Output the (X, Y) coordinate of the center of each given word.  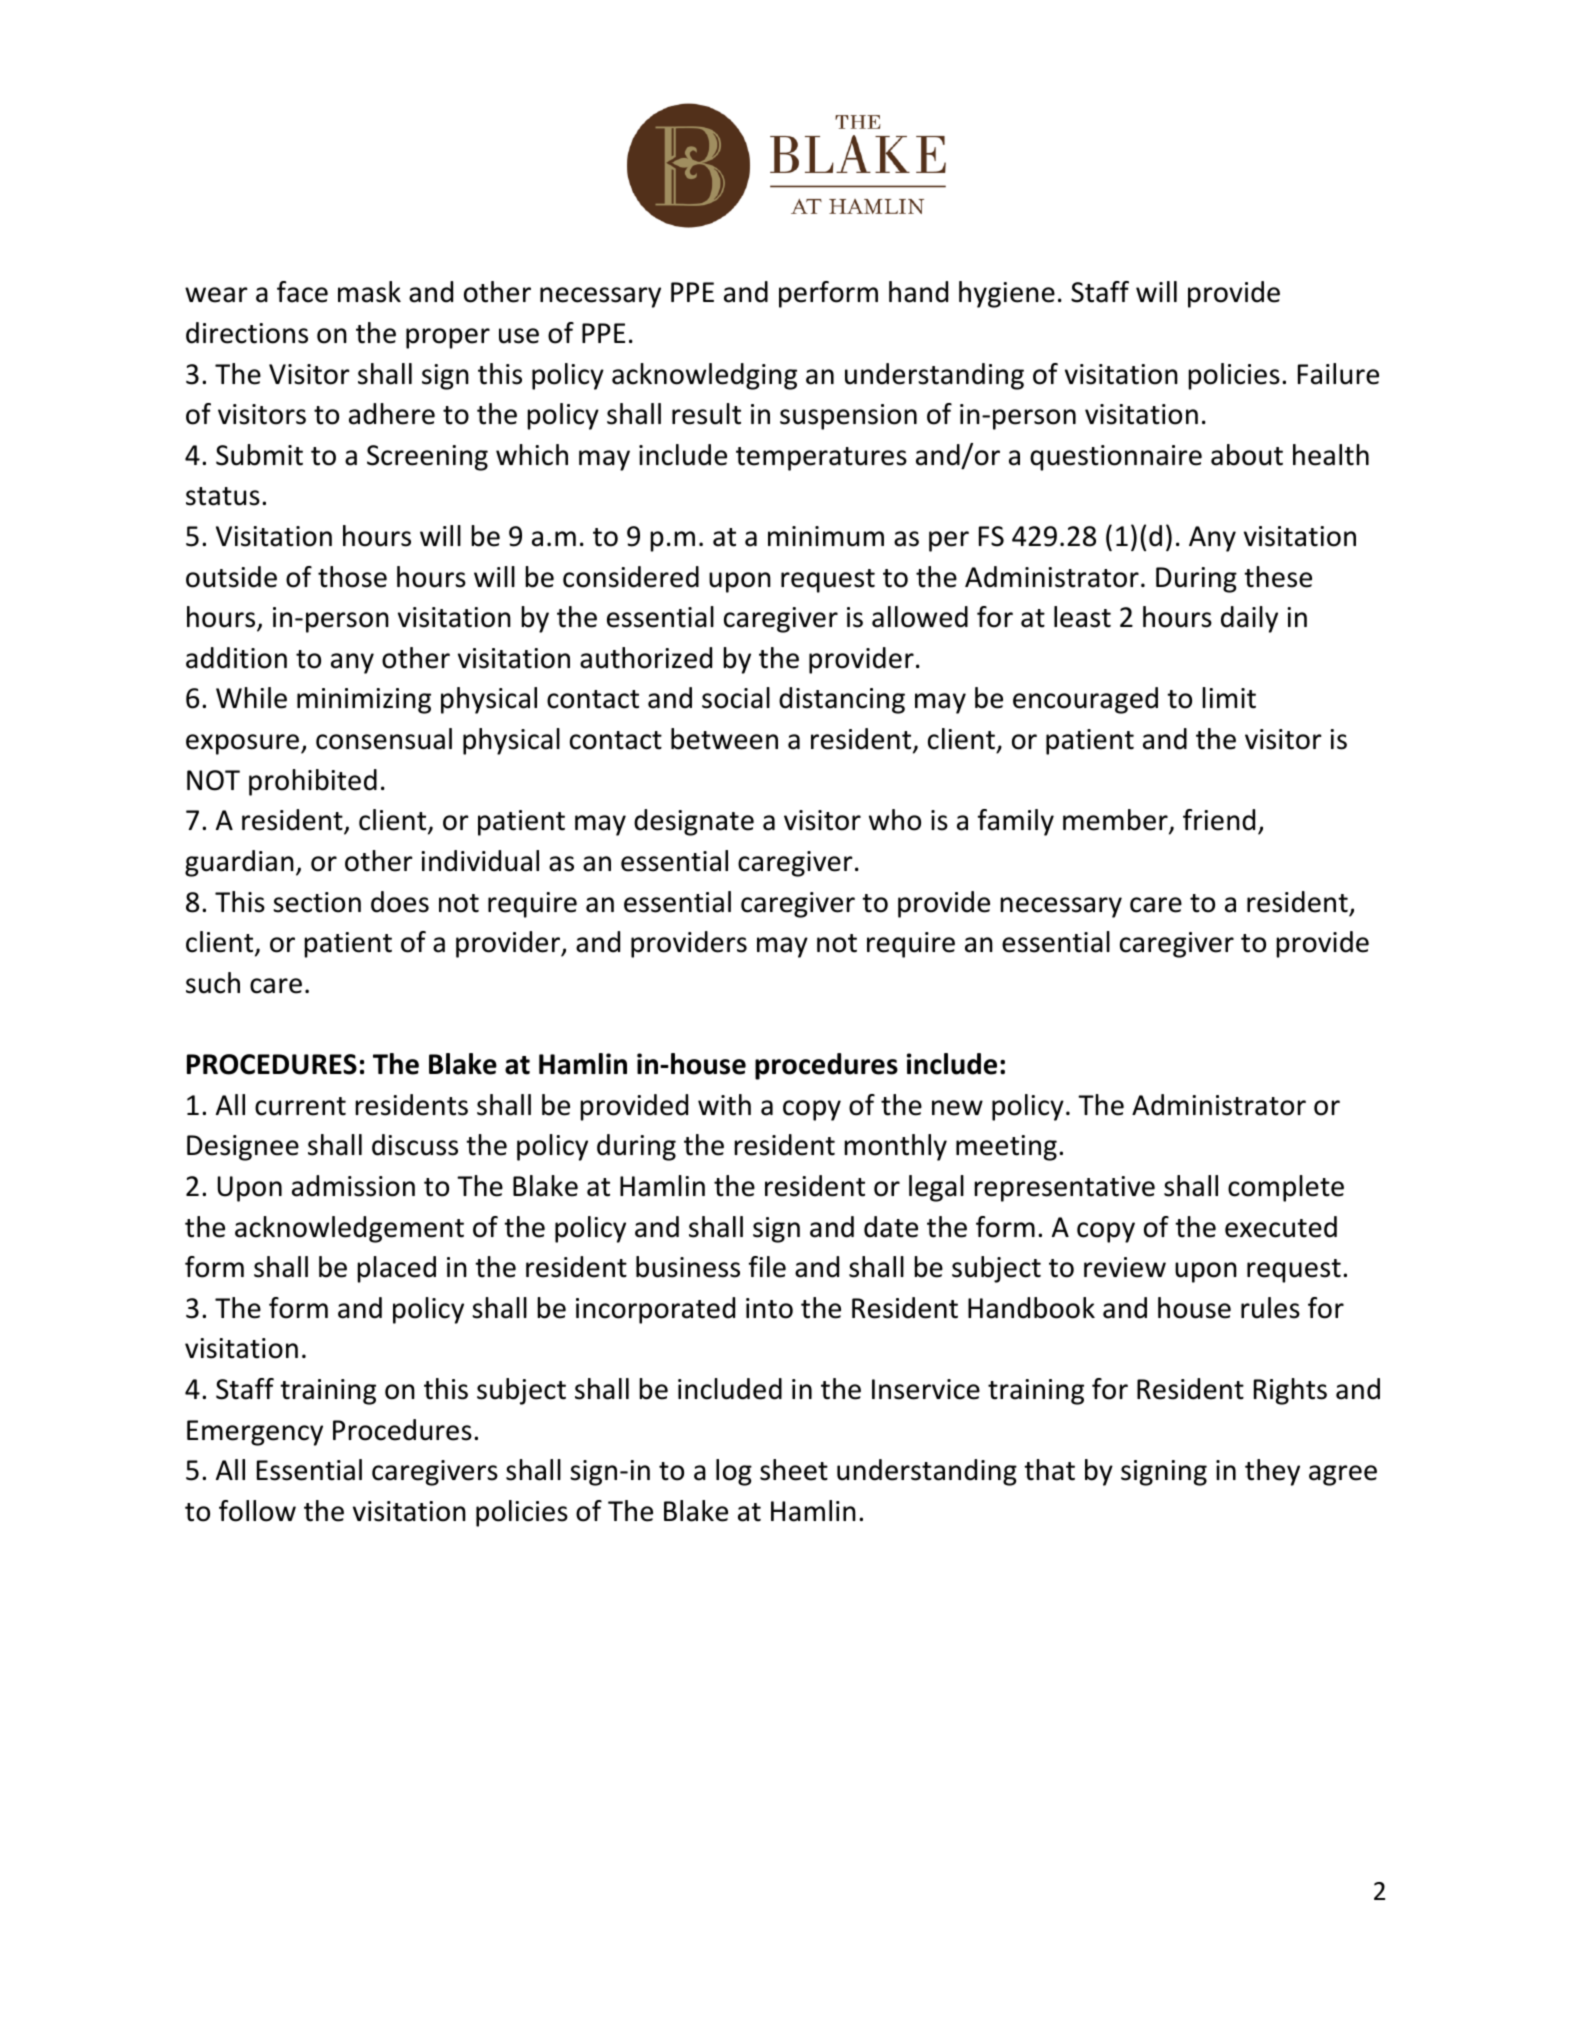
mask (369, 292)
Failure (1338, 374)
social (736, 698)
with (724, 1105)
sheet (794, 1470)
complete (1286, 1188)
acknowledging (704, 376)
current (300, 1106)
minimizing (364, 701)
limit (1229, 698)
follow (257, 1511)
